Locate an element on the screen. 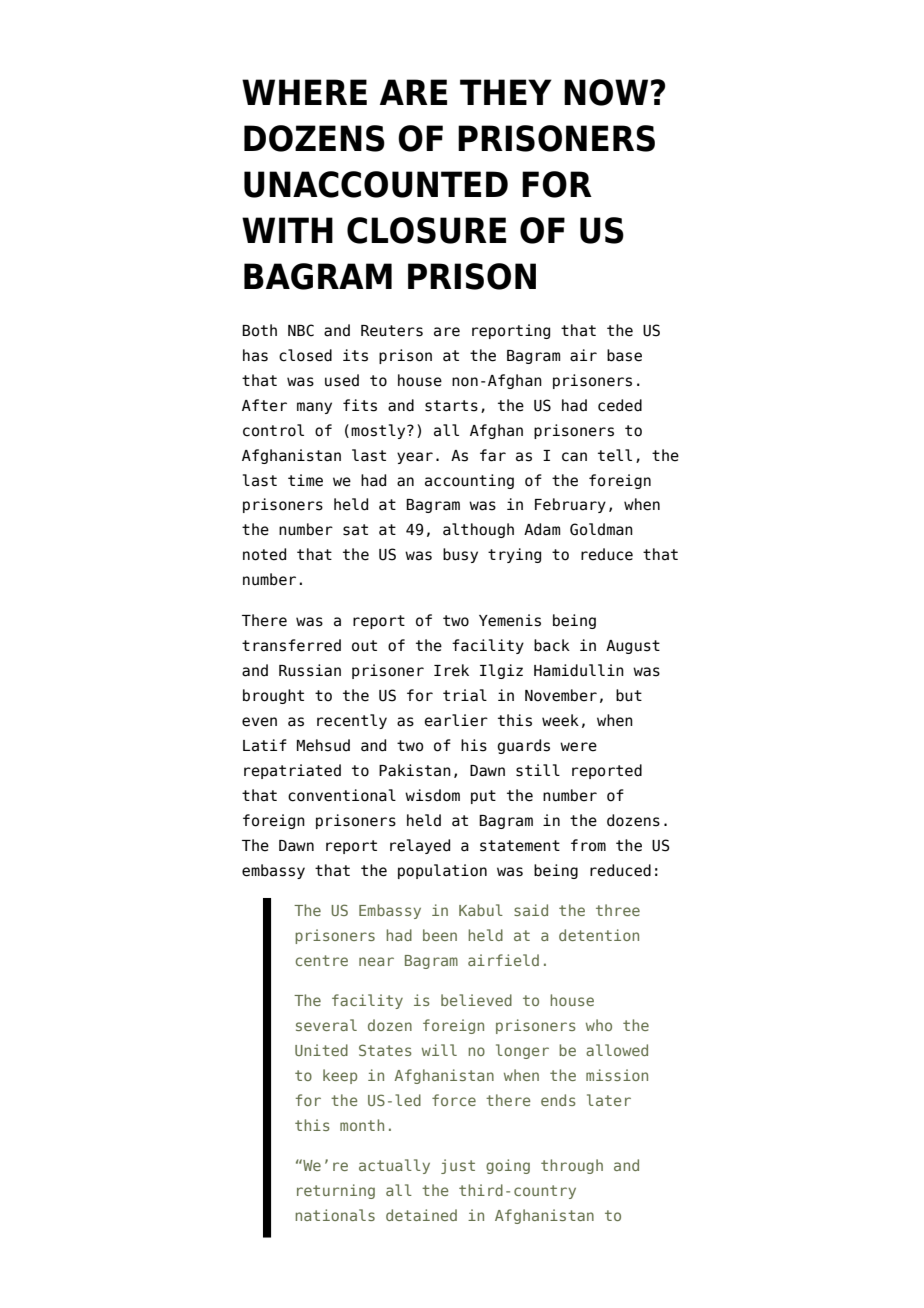 The width and height of the screenshot is (924, 1308). just is located at coordinates (458, 1166).
